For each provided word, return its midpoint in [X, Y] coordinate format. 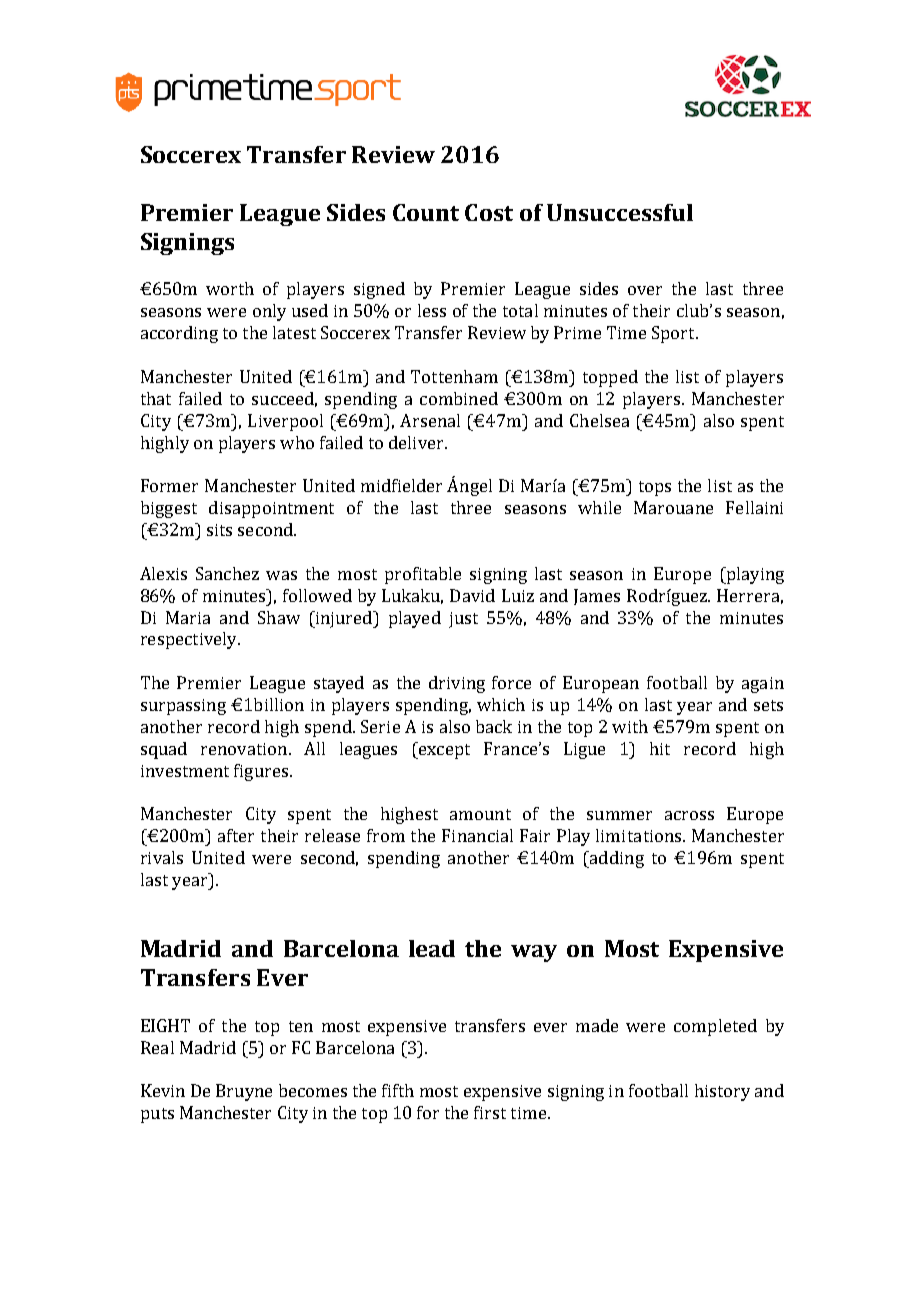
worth [230, 288]
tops [655, 488]
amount [480, 814]
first [490, 1112]
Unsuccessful [620, 212]
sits [219, 530]
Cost [489, 212]
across [689, 815]
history [722, 1092]
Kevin [163, 1090]
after [236, 835]
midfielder [401, 485]
